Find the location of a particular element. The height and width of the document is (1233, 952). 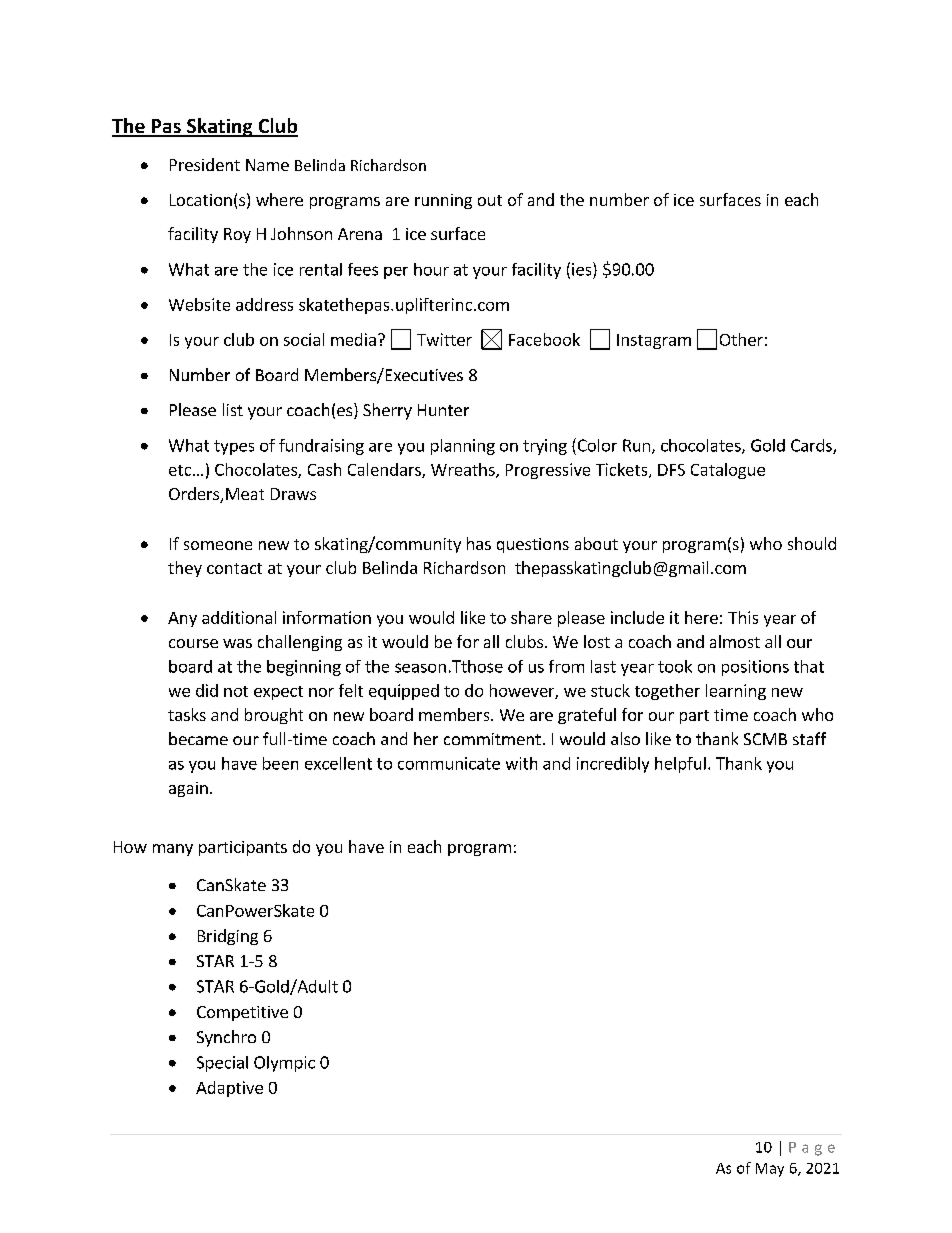

from is located at coordinates (566, 666).
